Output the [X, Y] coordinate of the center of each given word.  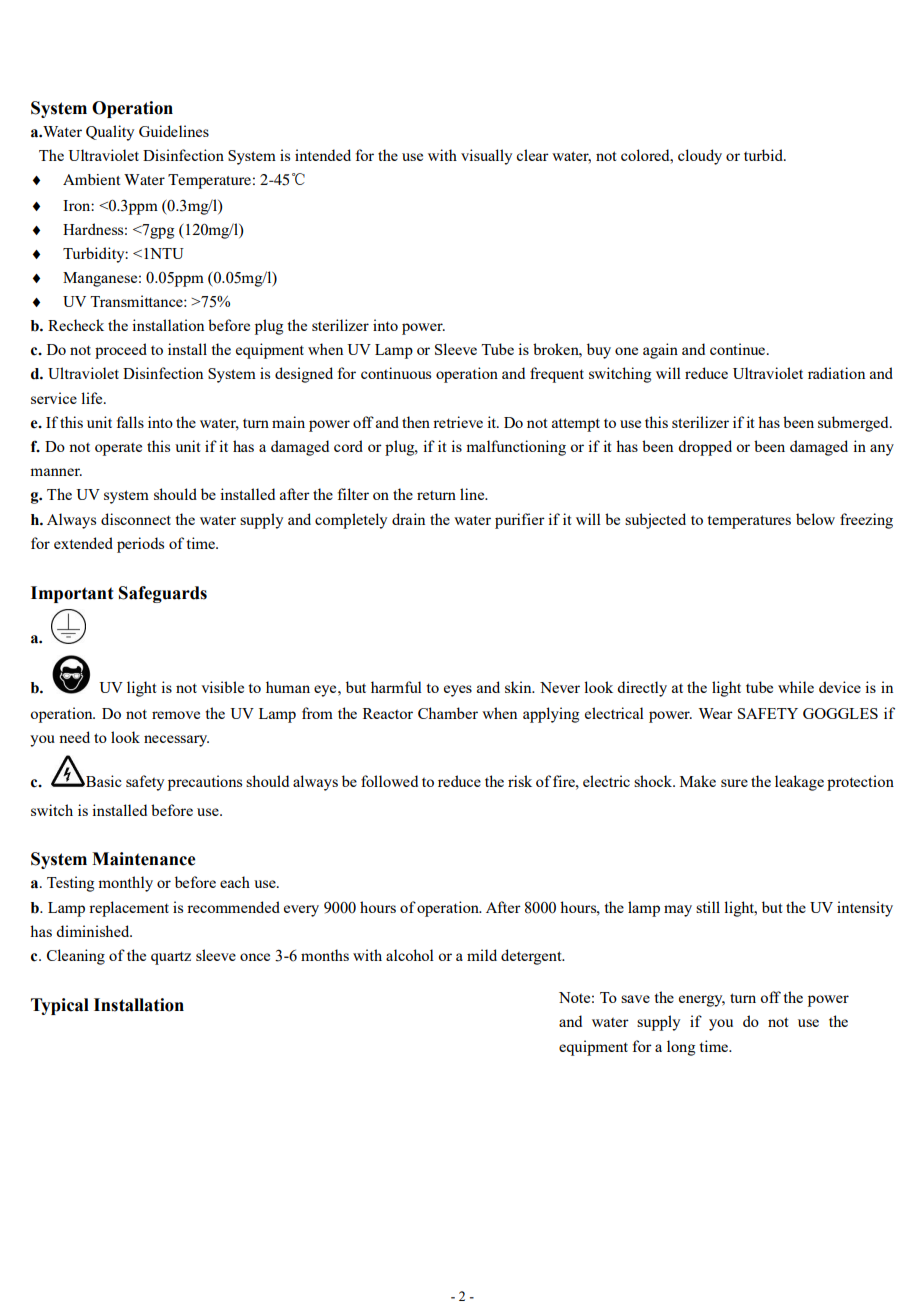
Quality [110, 133]
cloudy [700, 157]
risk [520, 781]
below [815, 519]
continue [739, 349]
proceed [121, 351]
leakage [799, 783]
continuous [396, 373]
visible [222, 687]
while [796, 687]
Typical [60, 1006]
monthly [125, 884]
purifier [520, 521]
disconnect [136, 519]
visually [486, 157]
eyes [458, 691]
